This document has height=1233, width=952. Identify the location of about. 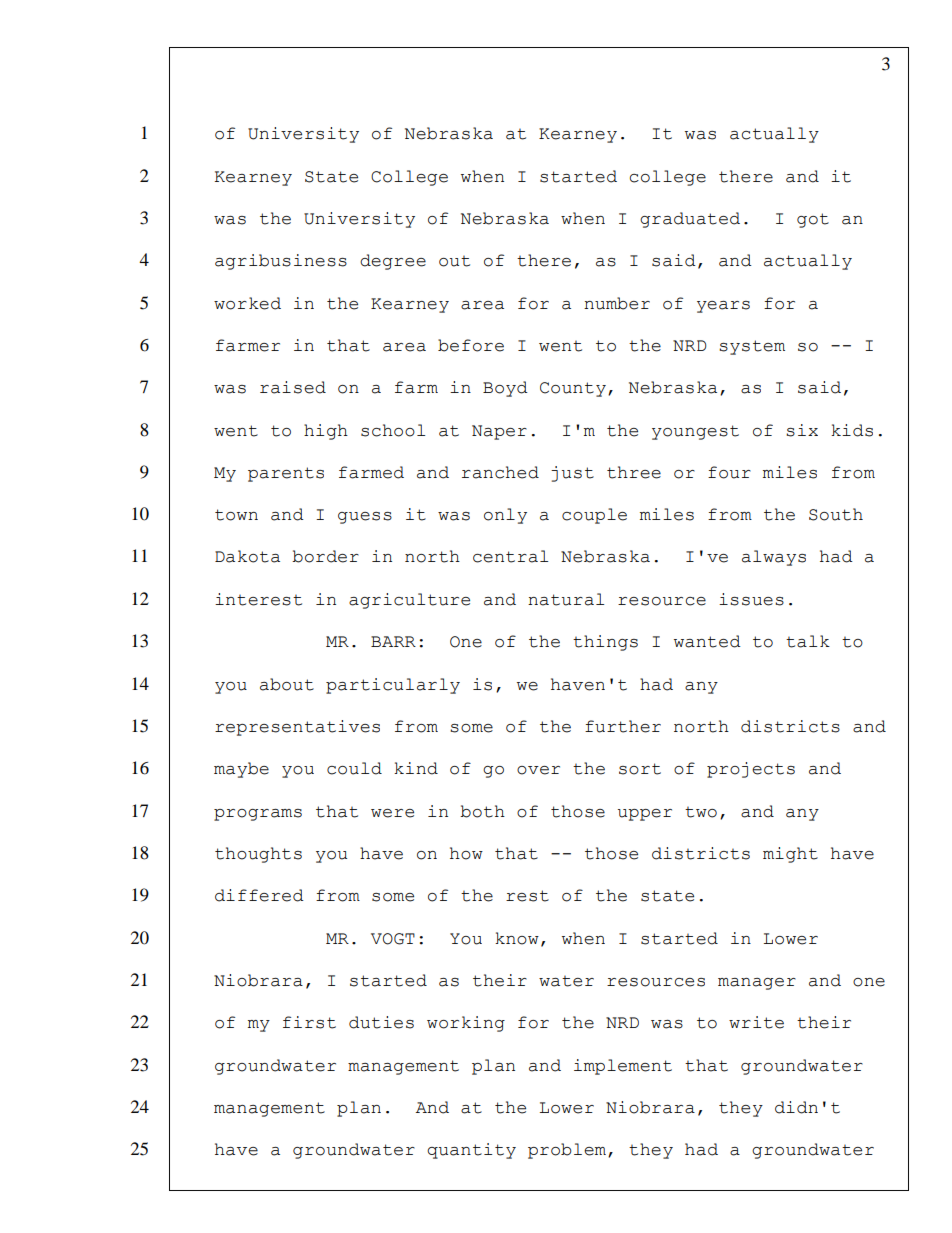
(287, 684).
